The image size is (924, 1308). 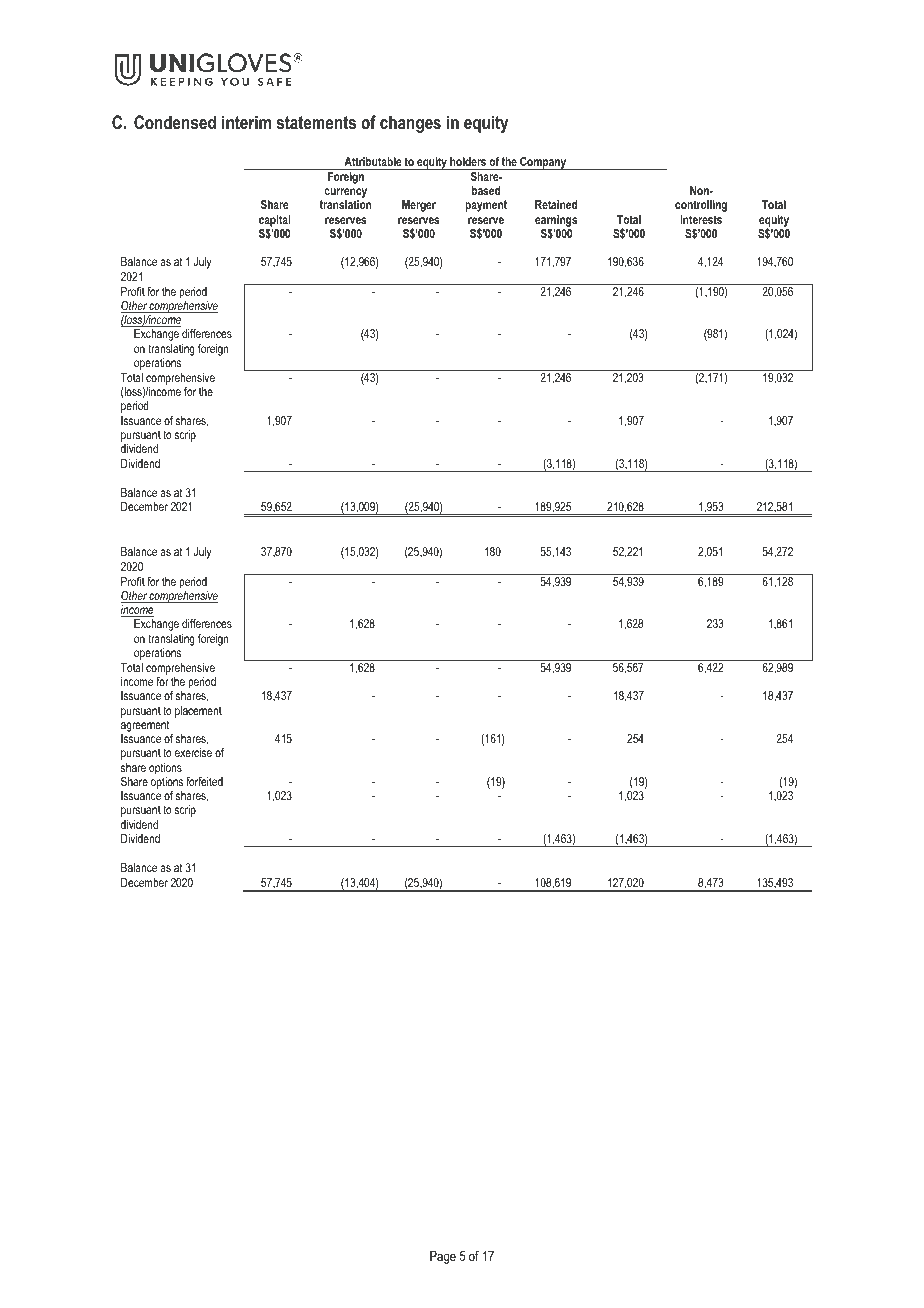 I want to click on Page, so click(x=443, y=1257).
